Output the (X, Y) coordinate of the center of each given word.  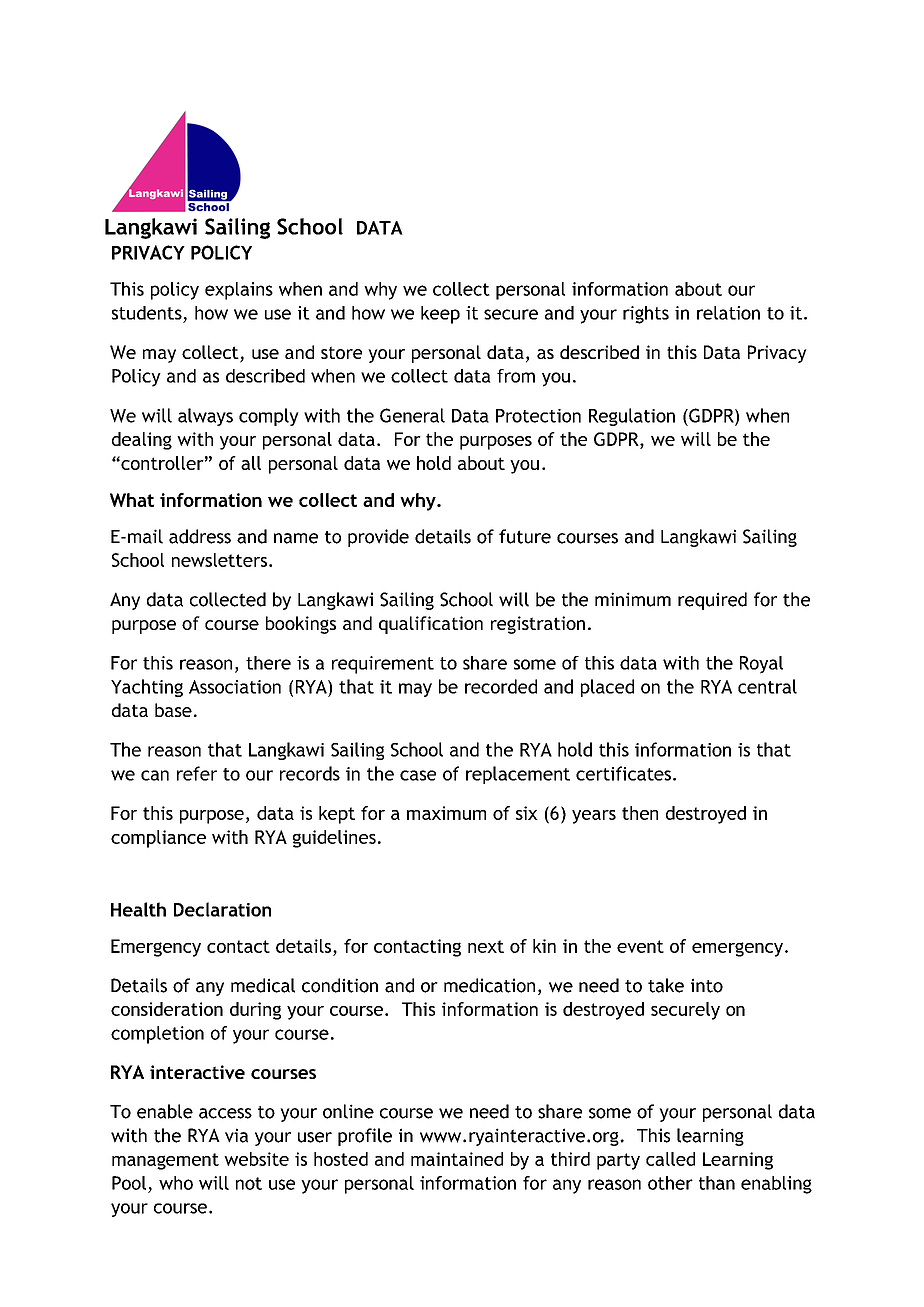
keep (440, 315)
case (418, 775)
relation (728, 313)
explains (239, 291)
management (165, 1161)
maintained (457, 1159)
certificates (623, 773)
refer (197, 773)
